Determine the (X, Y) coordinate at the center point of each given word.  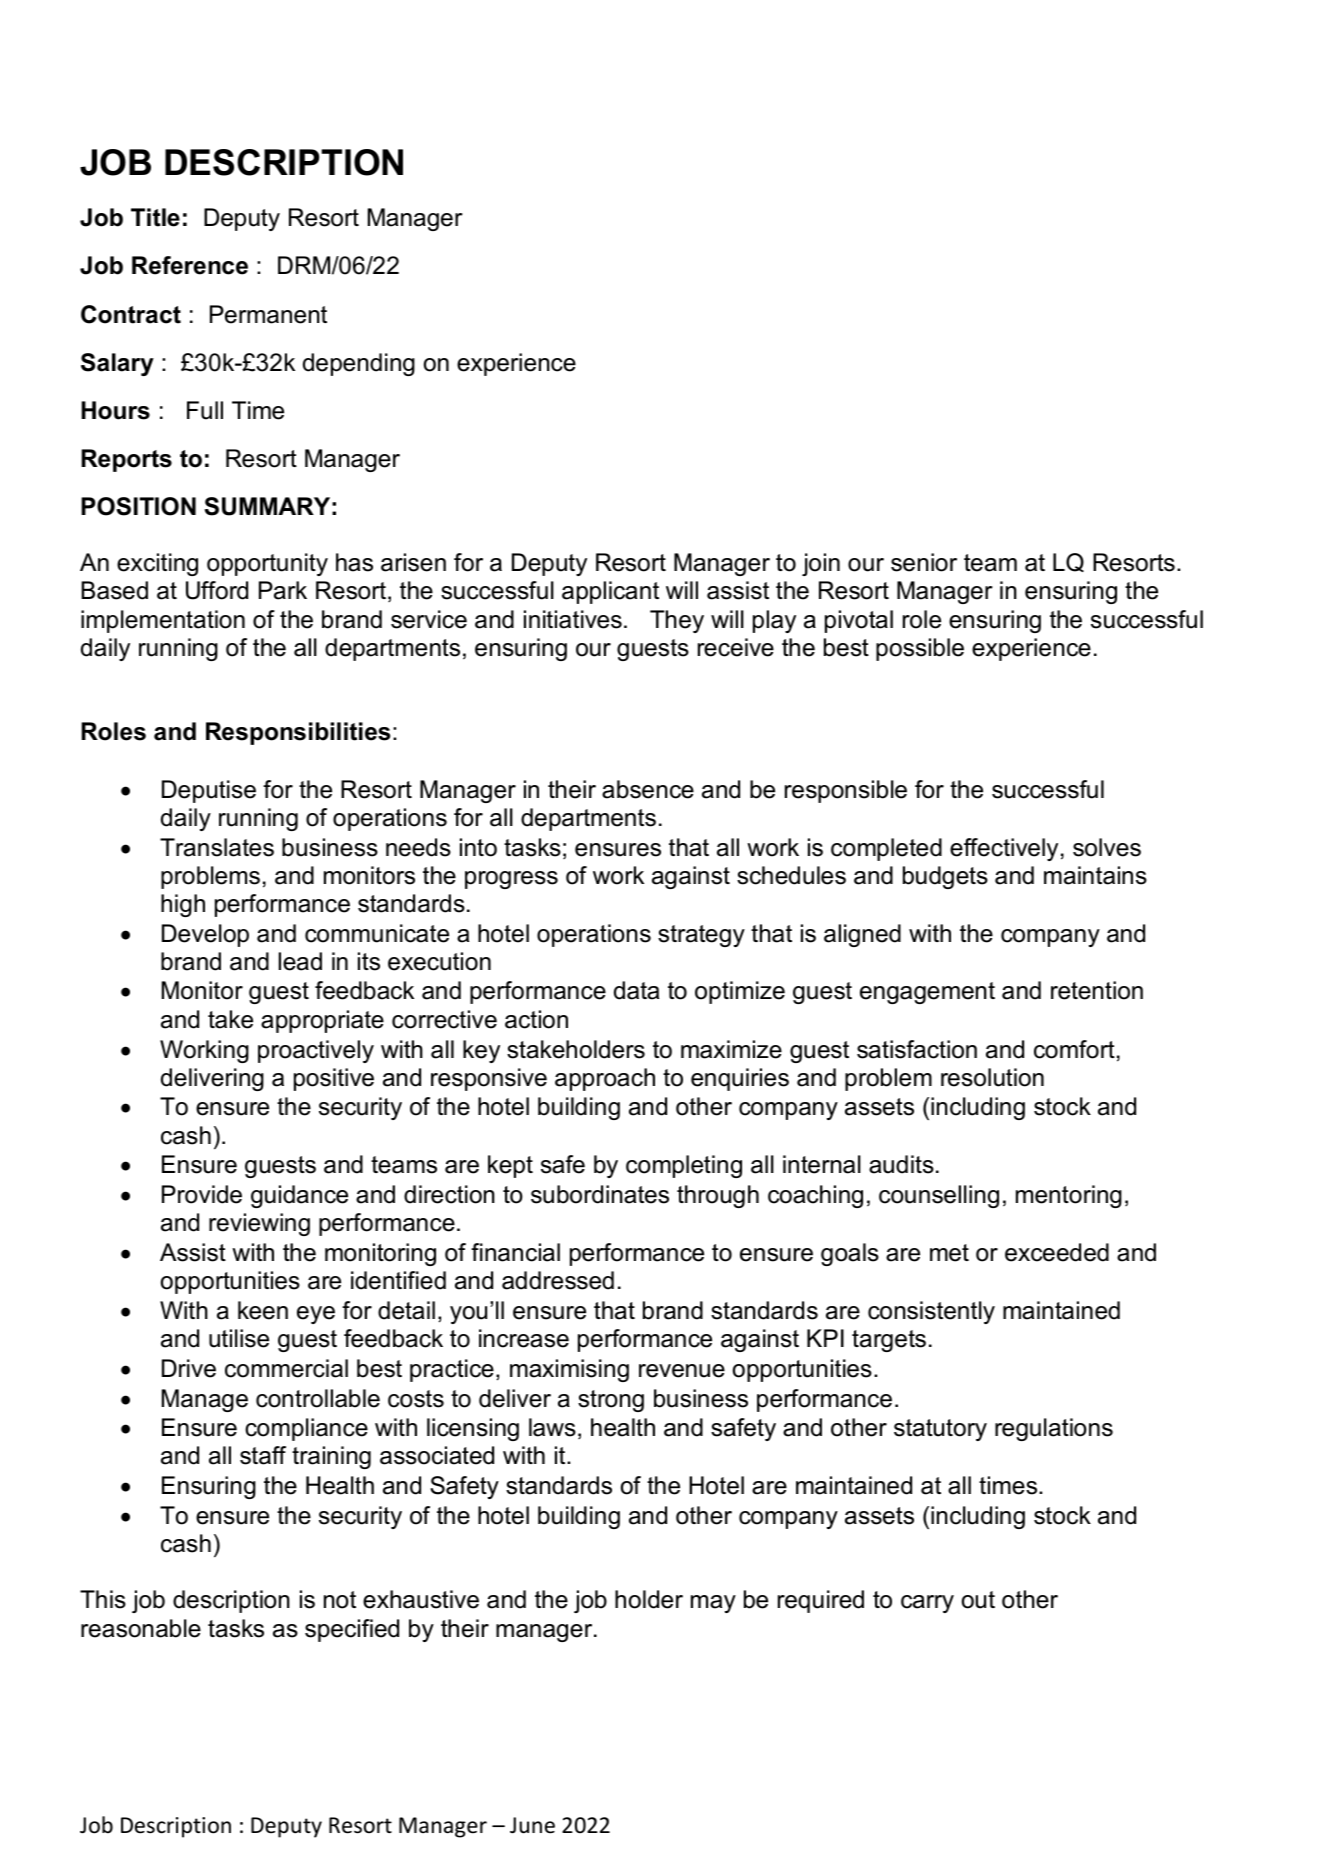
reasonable (141, 1628)
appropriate (322, 1021)
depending (359, 364)
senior (924, 562)
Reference (190, 265)
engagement (927, 993)
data (636, 990)
